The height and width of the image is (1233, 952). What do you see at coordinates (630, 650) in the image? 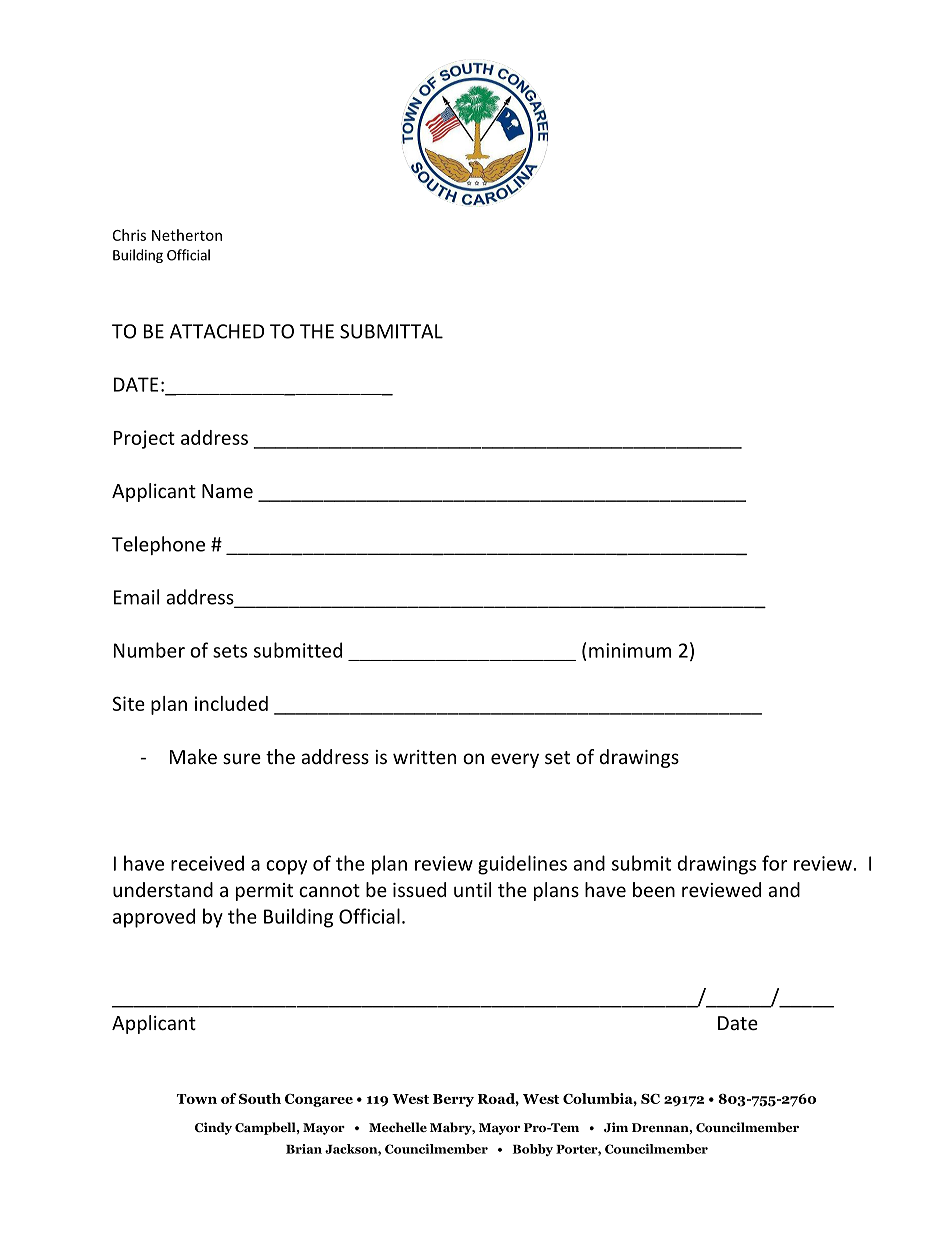
I see `minimum` at bounding box center [630, 650].
